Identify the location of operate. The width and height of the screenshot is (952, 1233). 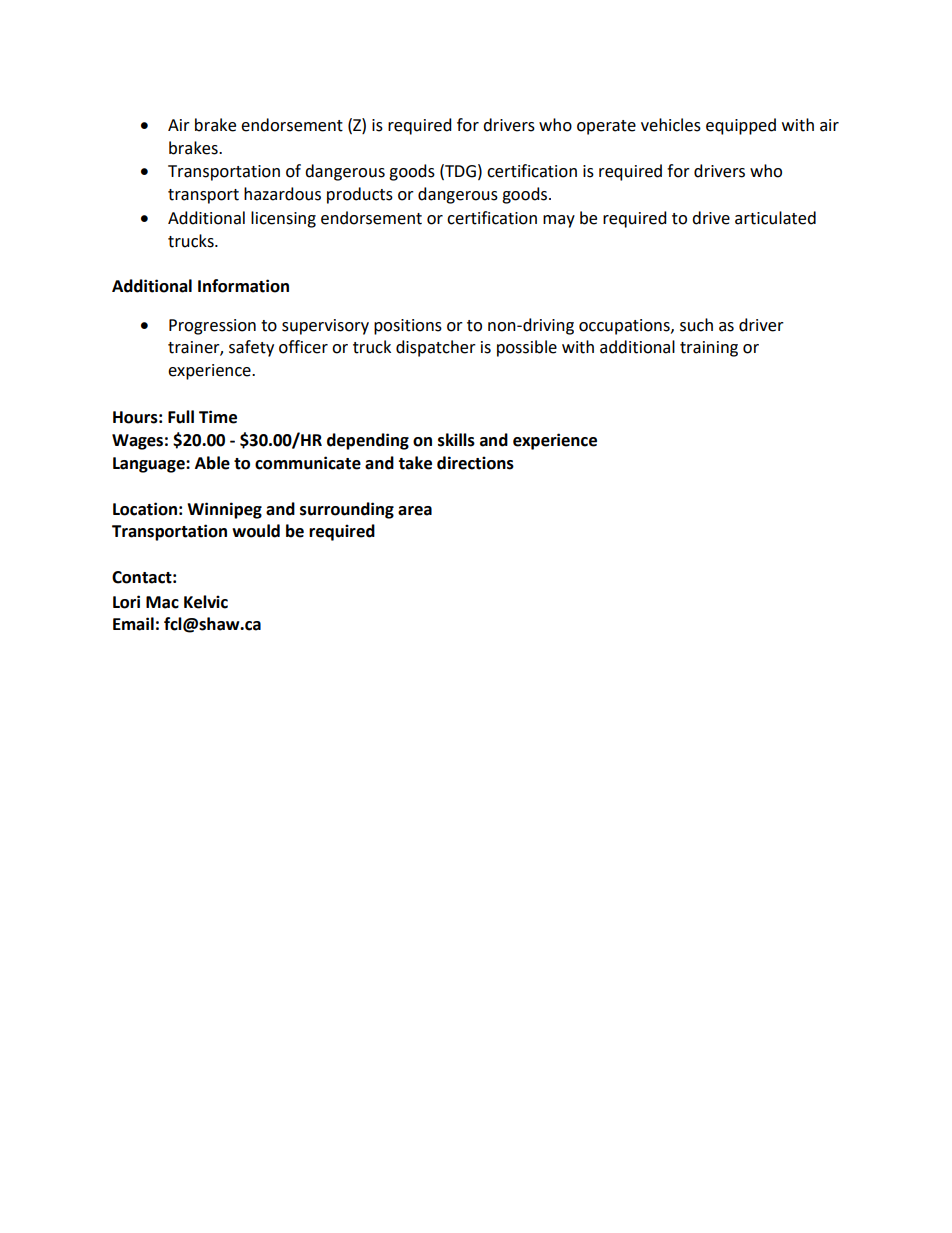
(606, 127).
